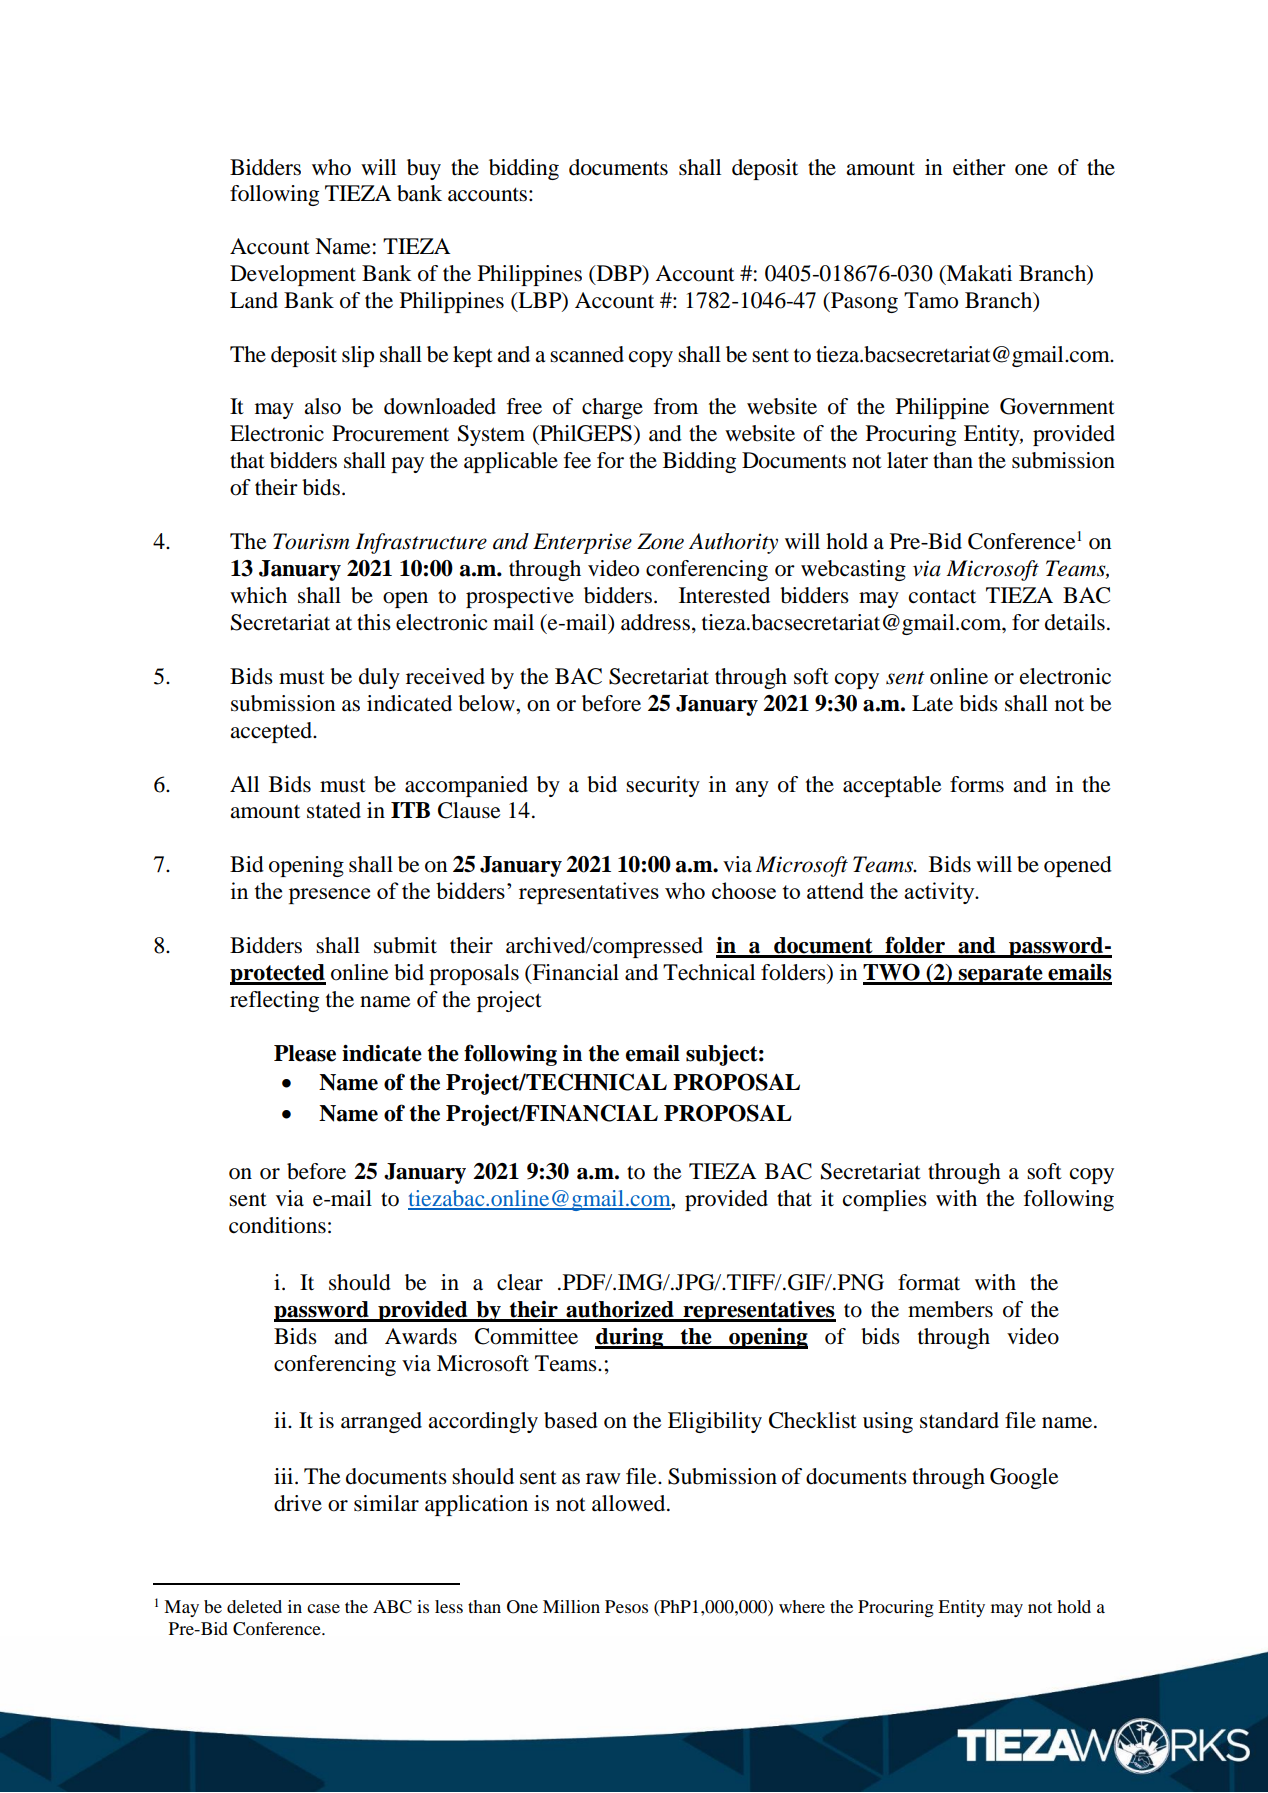 The image size is (1268, 1793). I want to click on buy, so click(424, 169).
